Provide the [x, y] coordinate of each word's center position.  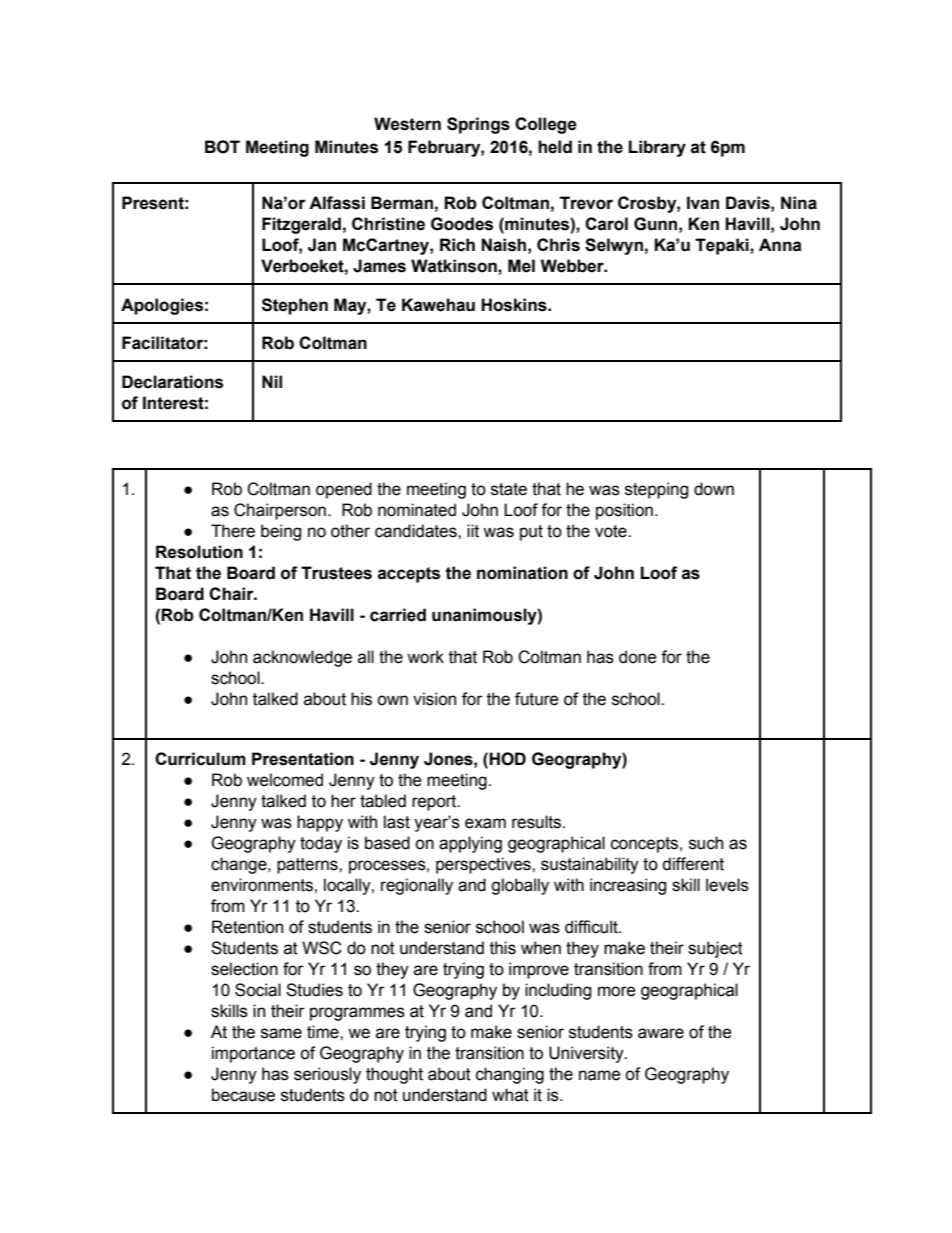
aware [661, 1033]
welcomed [285, 780]
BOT [222, 147]
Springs [478, 125]
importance [253, 1054]
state [509, 489]
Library [657, 148]
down [714, 489]
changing [510, 1075]
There [233, 531]
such [706, 843]
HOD [506, 759]
